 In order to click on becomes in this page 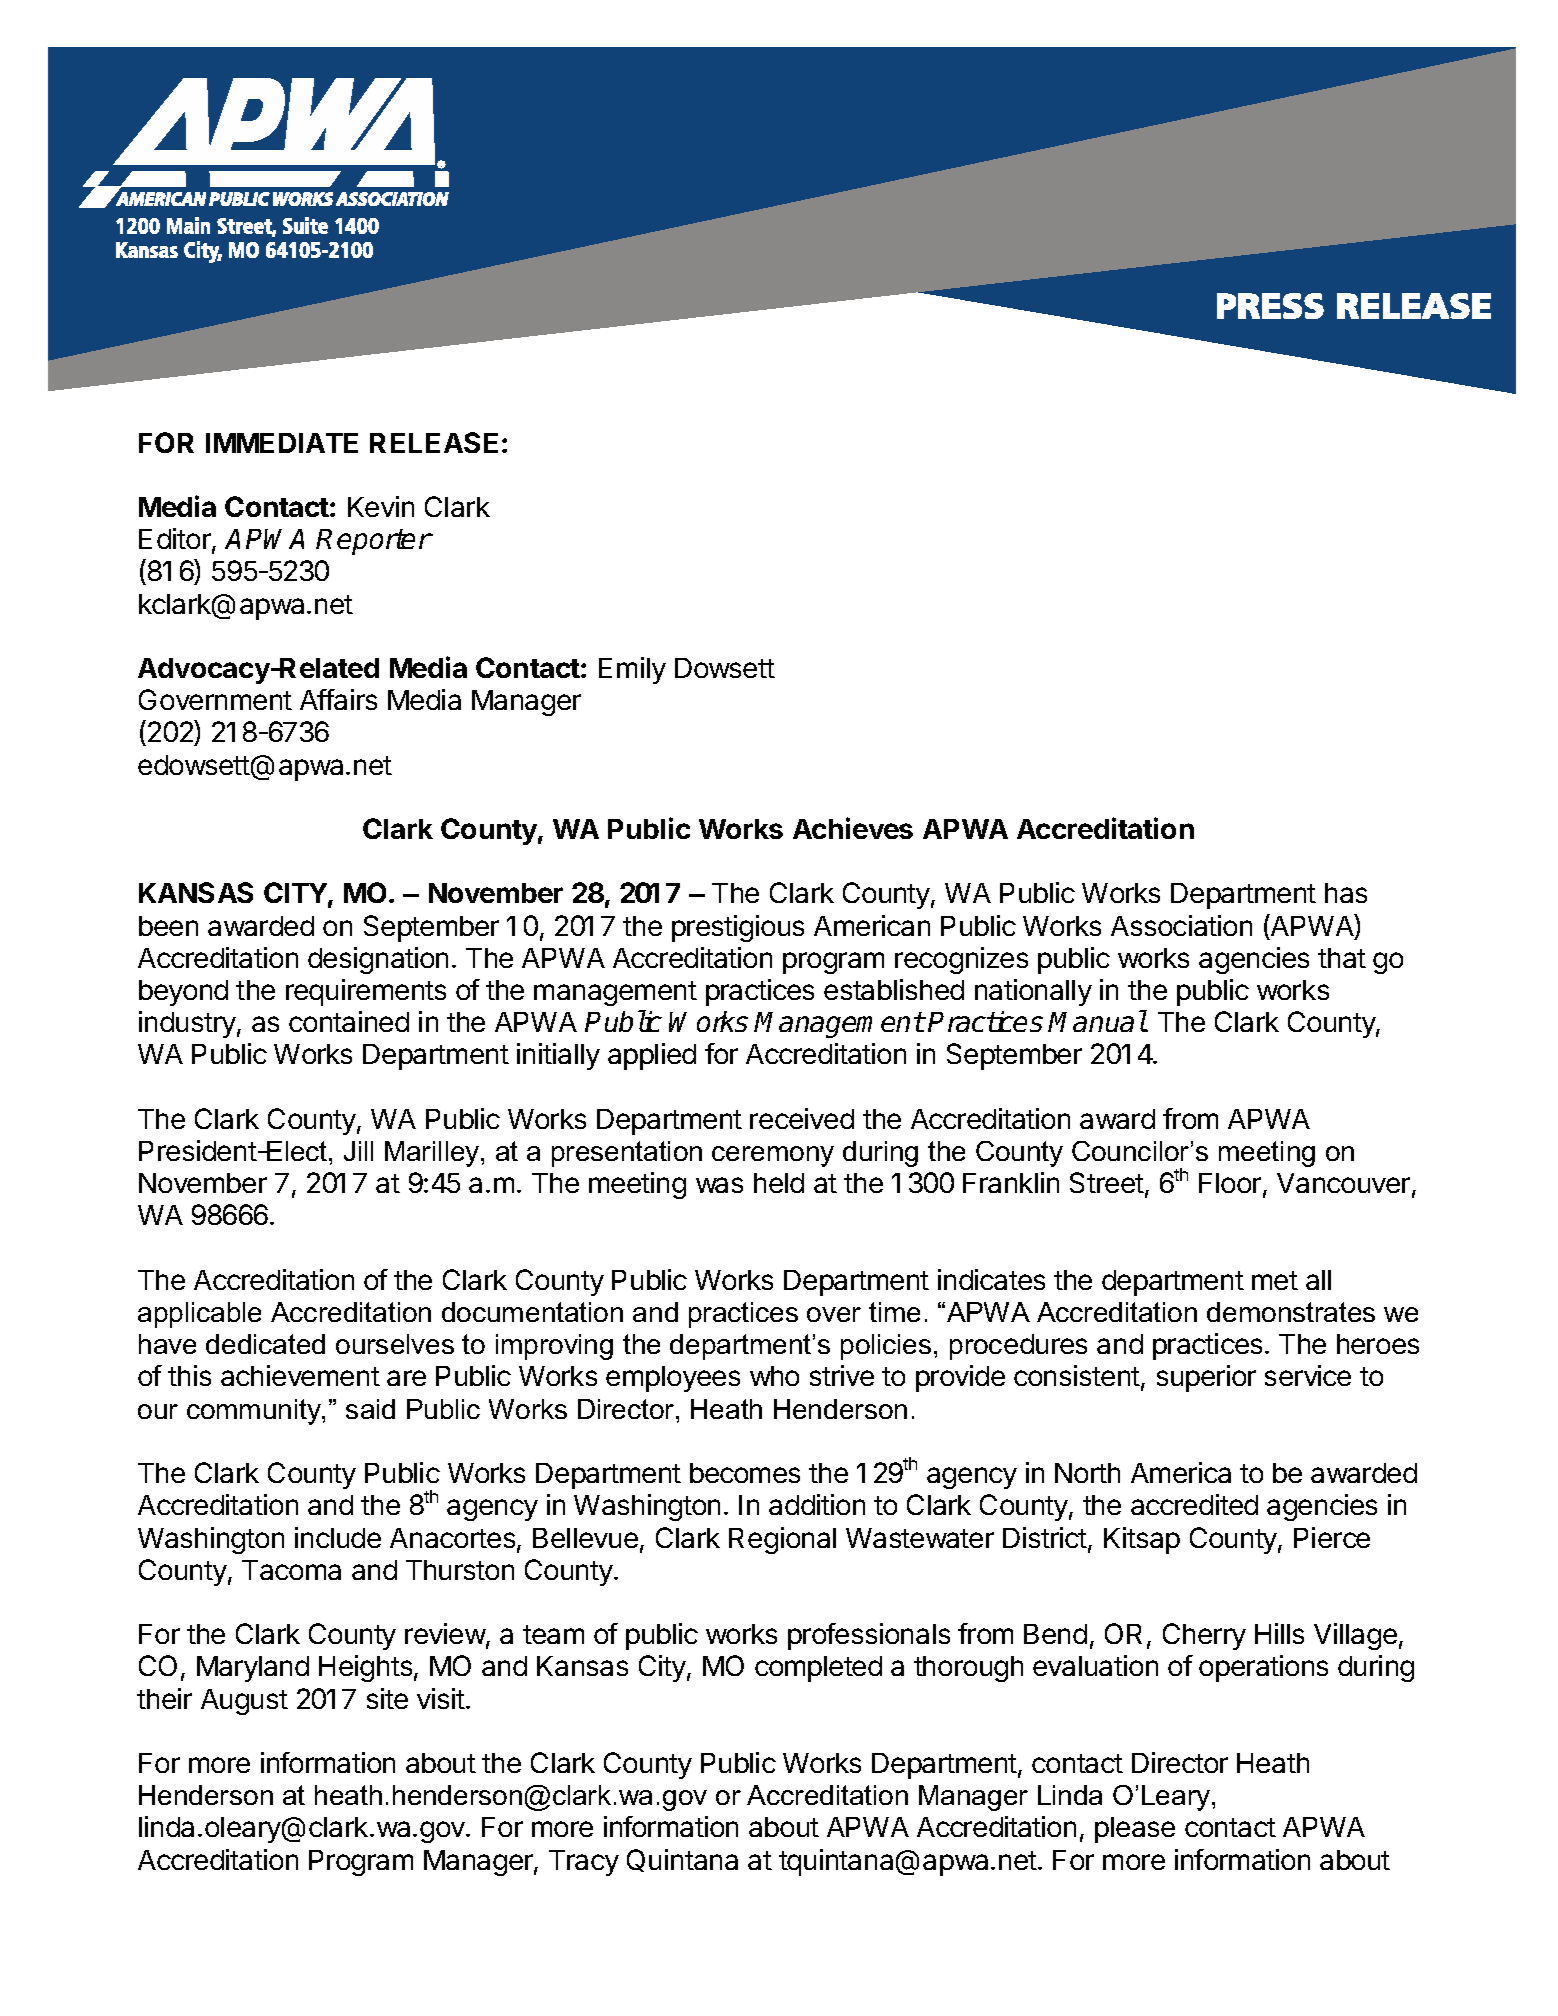, I will do `click(745, 1473)`.
